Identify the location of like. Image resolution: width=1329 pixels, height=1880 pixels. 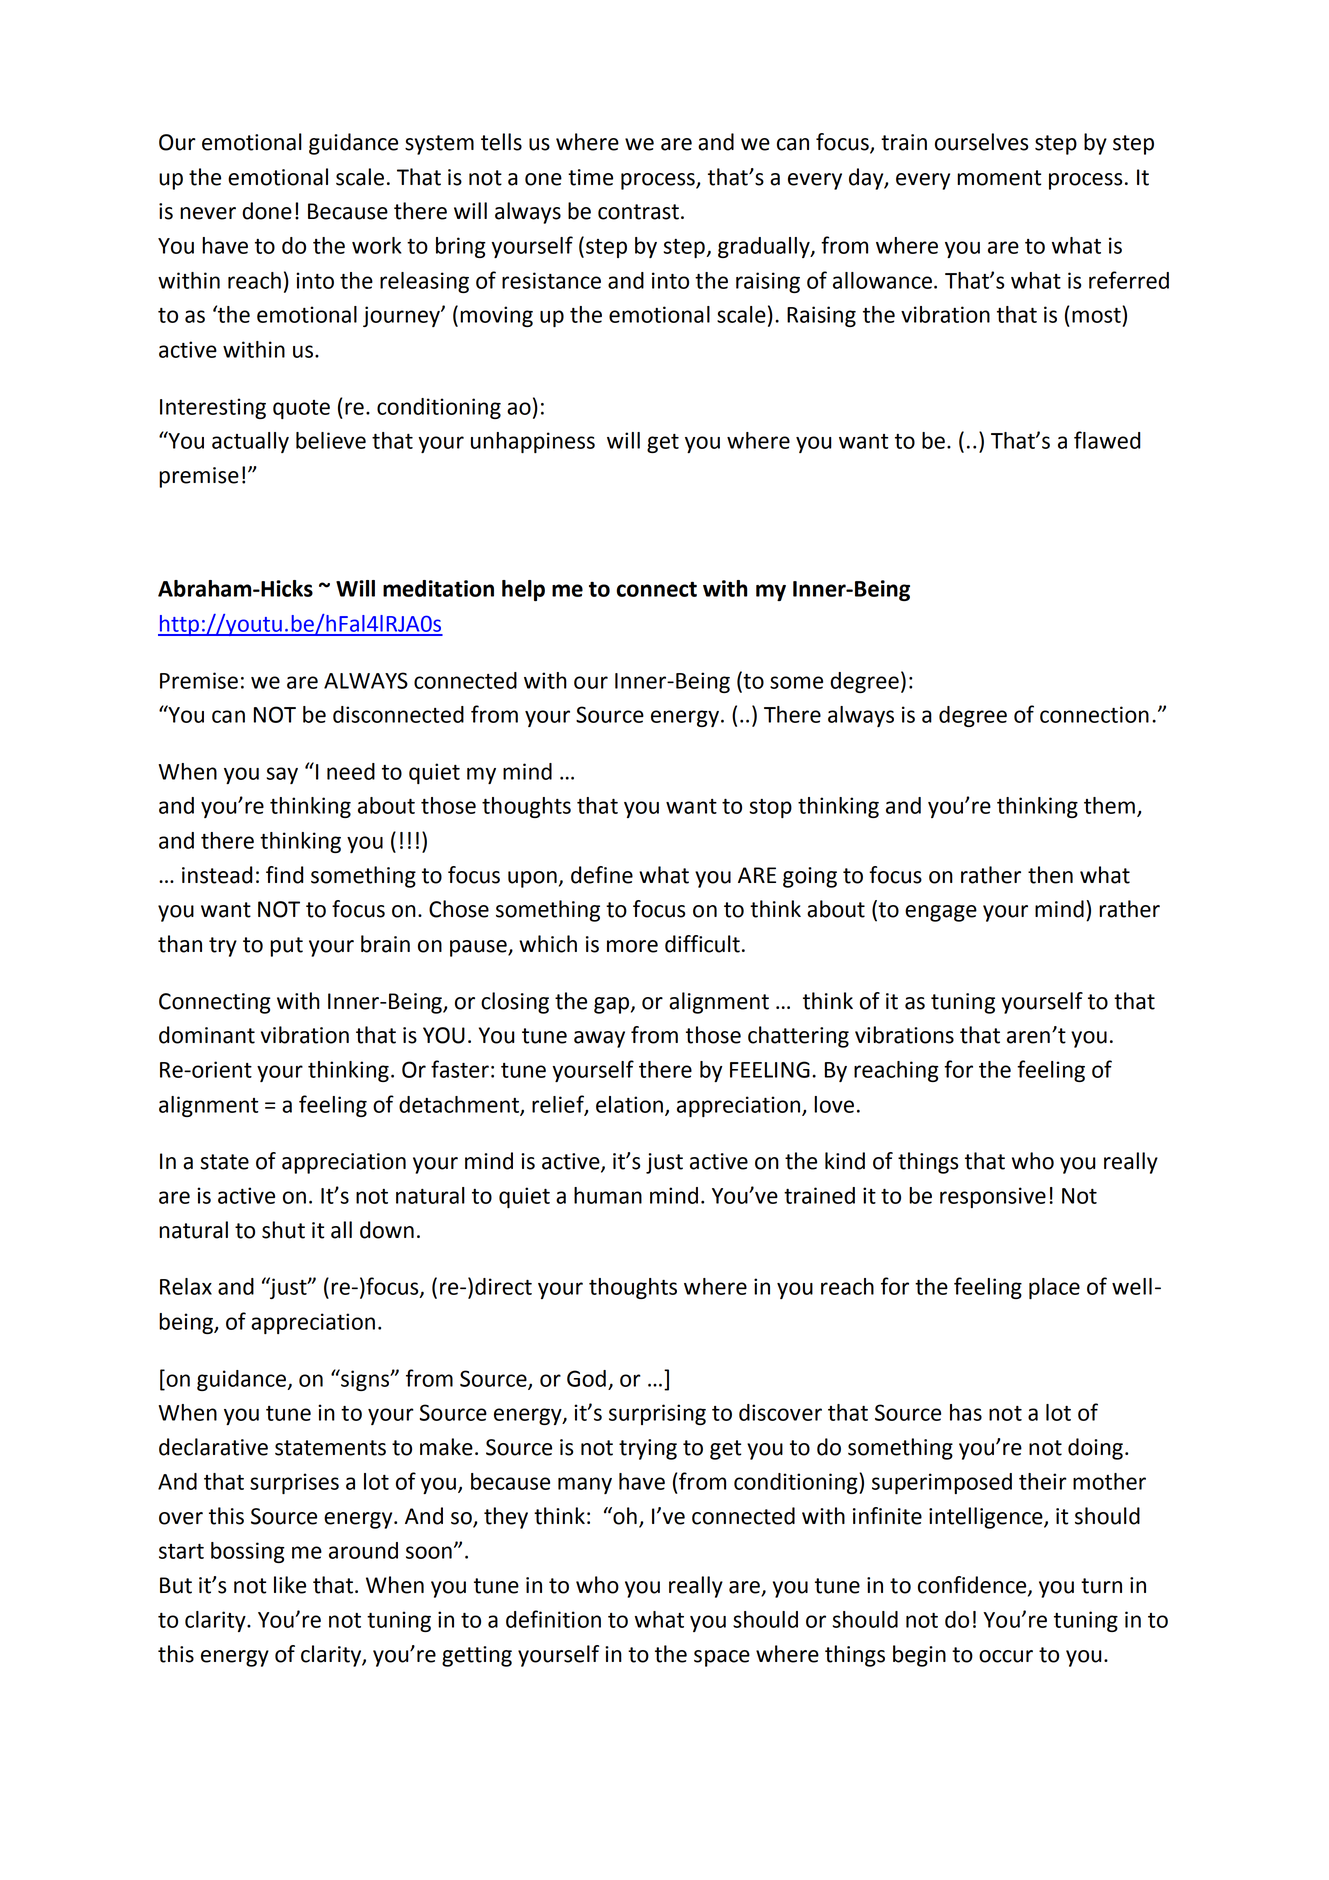
(290, 1585).
